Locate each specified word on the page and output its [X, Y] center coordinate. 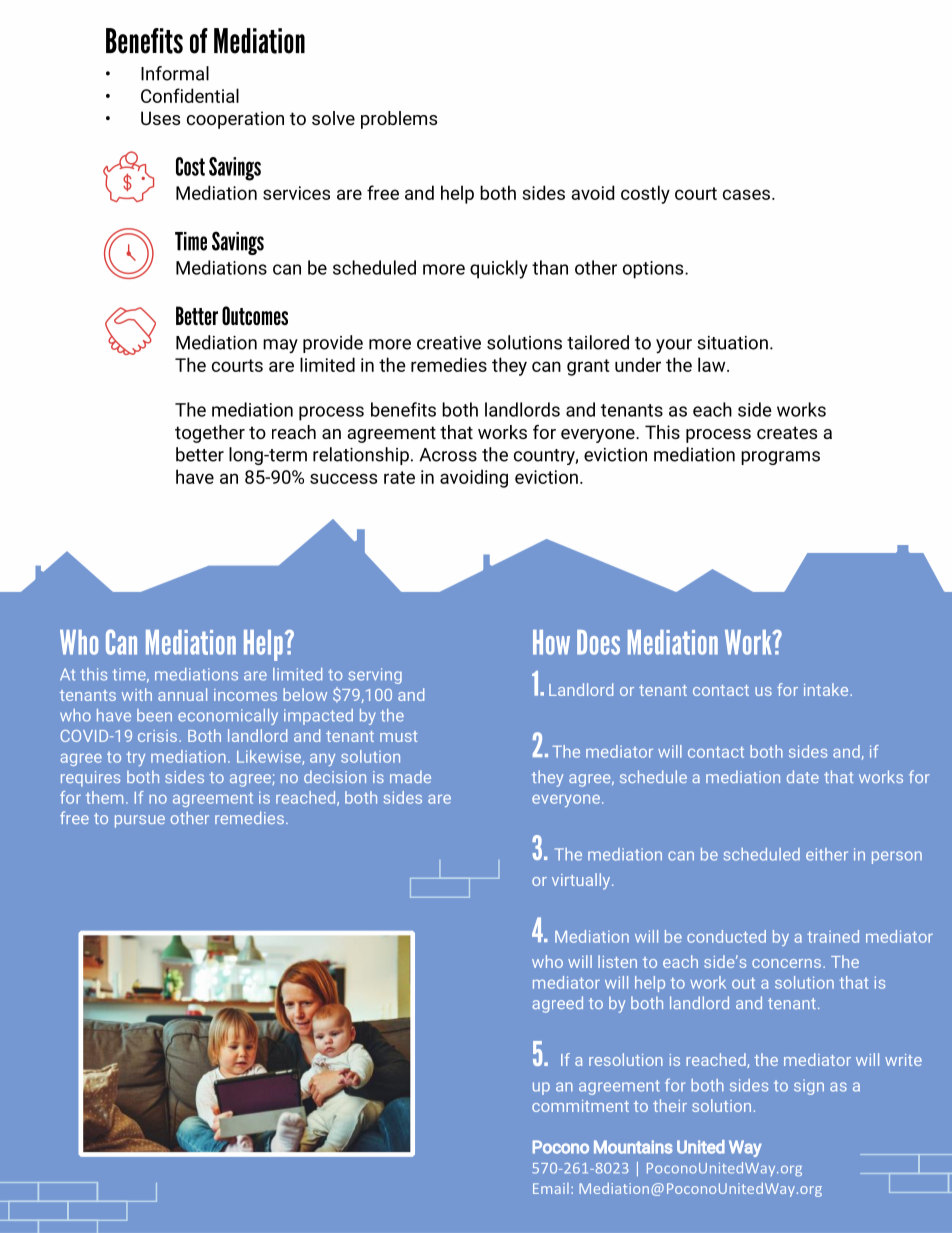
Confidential [190, 95]
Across [448, 455]
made [410, 776]
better [200, 454]
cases [746, 194]
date [803, 776]
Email [551, 1188]
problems [399, 120]
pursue [140, 821]
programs [780, 458]
